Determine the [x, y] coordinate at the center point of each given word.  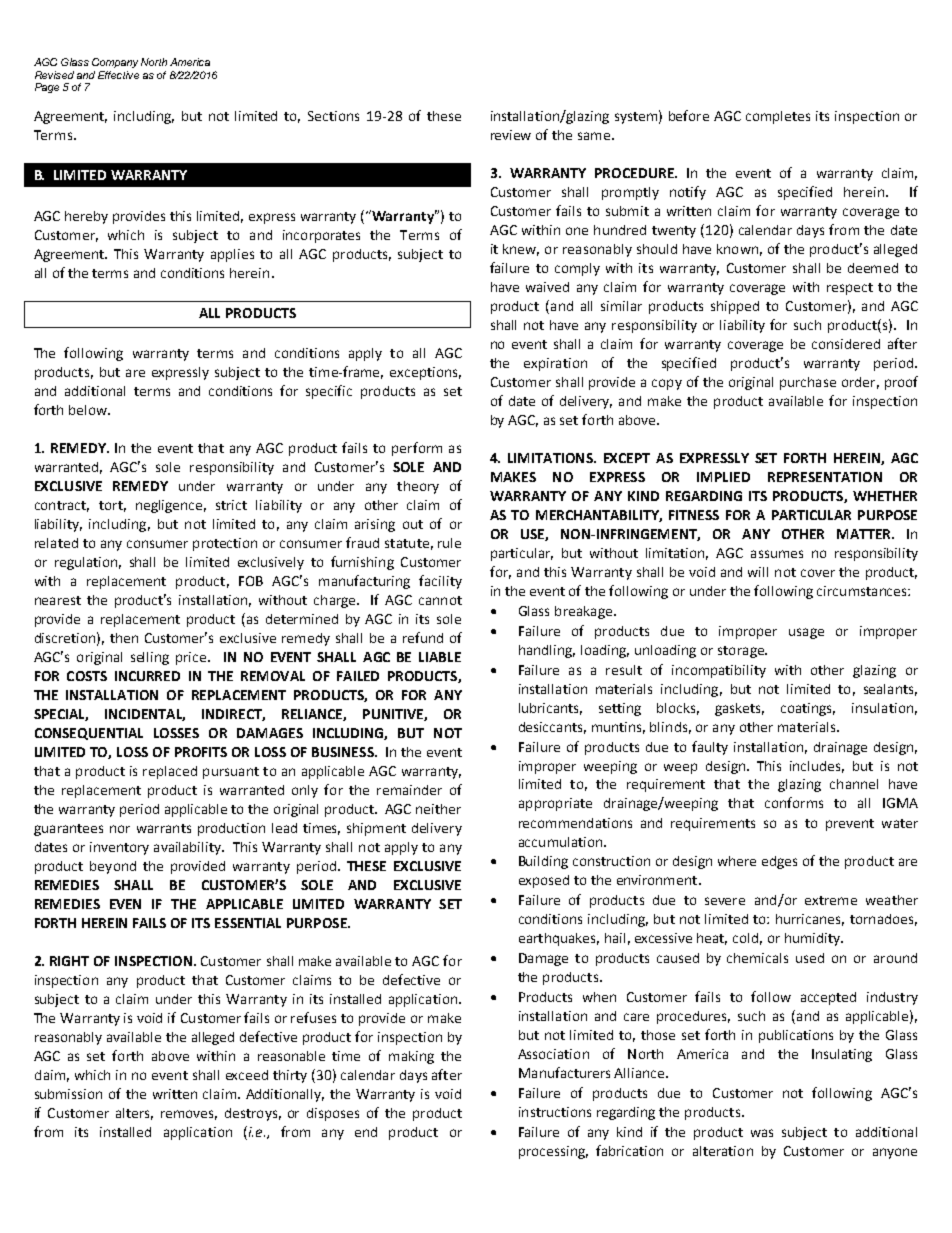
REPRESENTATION [825, 477]
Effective [118, 75]
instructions [555, 1112]
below [89, 410]
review [511, 135]
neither [438, 809]
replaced [170, 772]
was [762, 1133]
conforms [794, 802]
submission [68, 1094]
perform [417, 449]
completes [778, 117]
